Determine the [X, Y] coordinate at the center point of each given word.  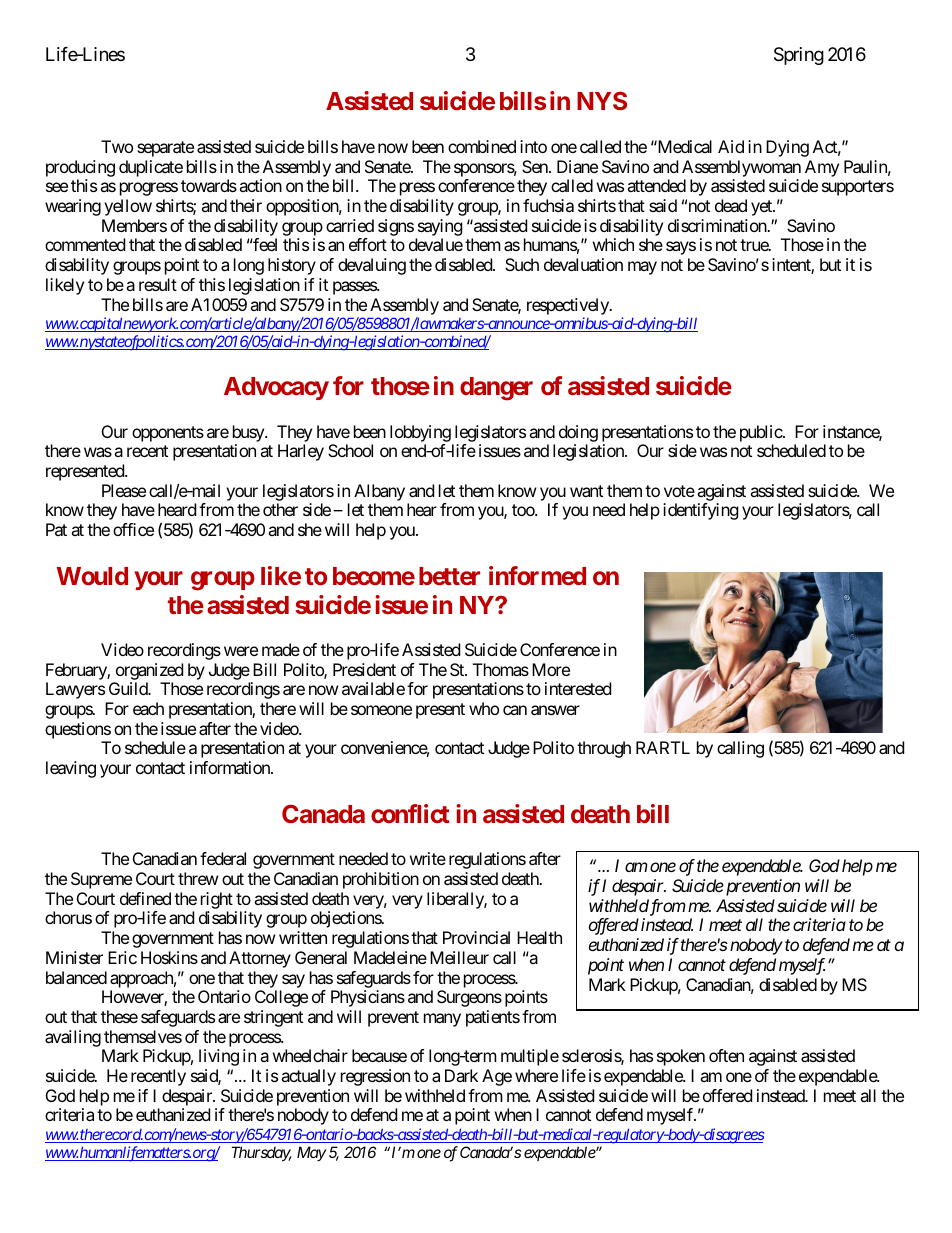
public [761, 433]
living [219, 1057]
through [604, 749]
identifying [701, 511]
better [449, 576]
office [133, 529]
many [442, 1020]
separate [165, 149]
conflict [410, 813]
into [533, 146]
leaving [71, 769]
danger [496, 389]
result [158, 284]
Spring [799, 56]
